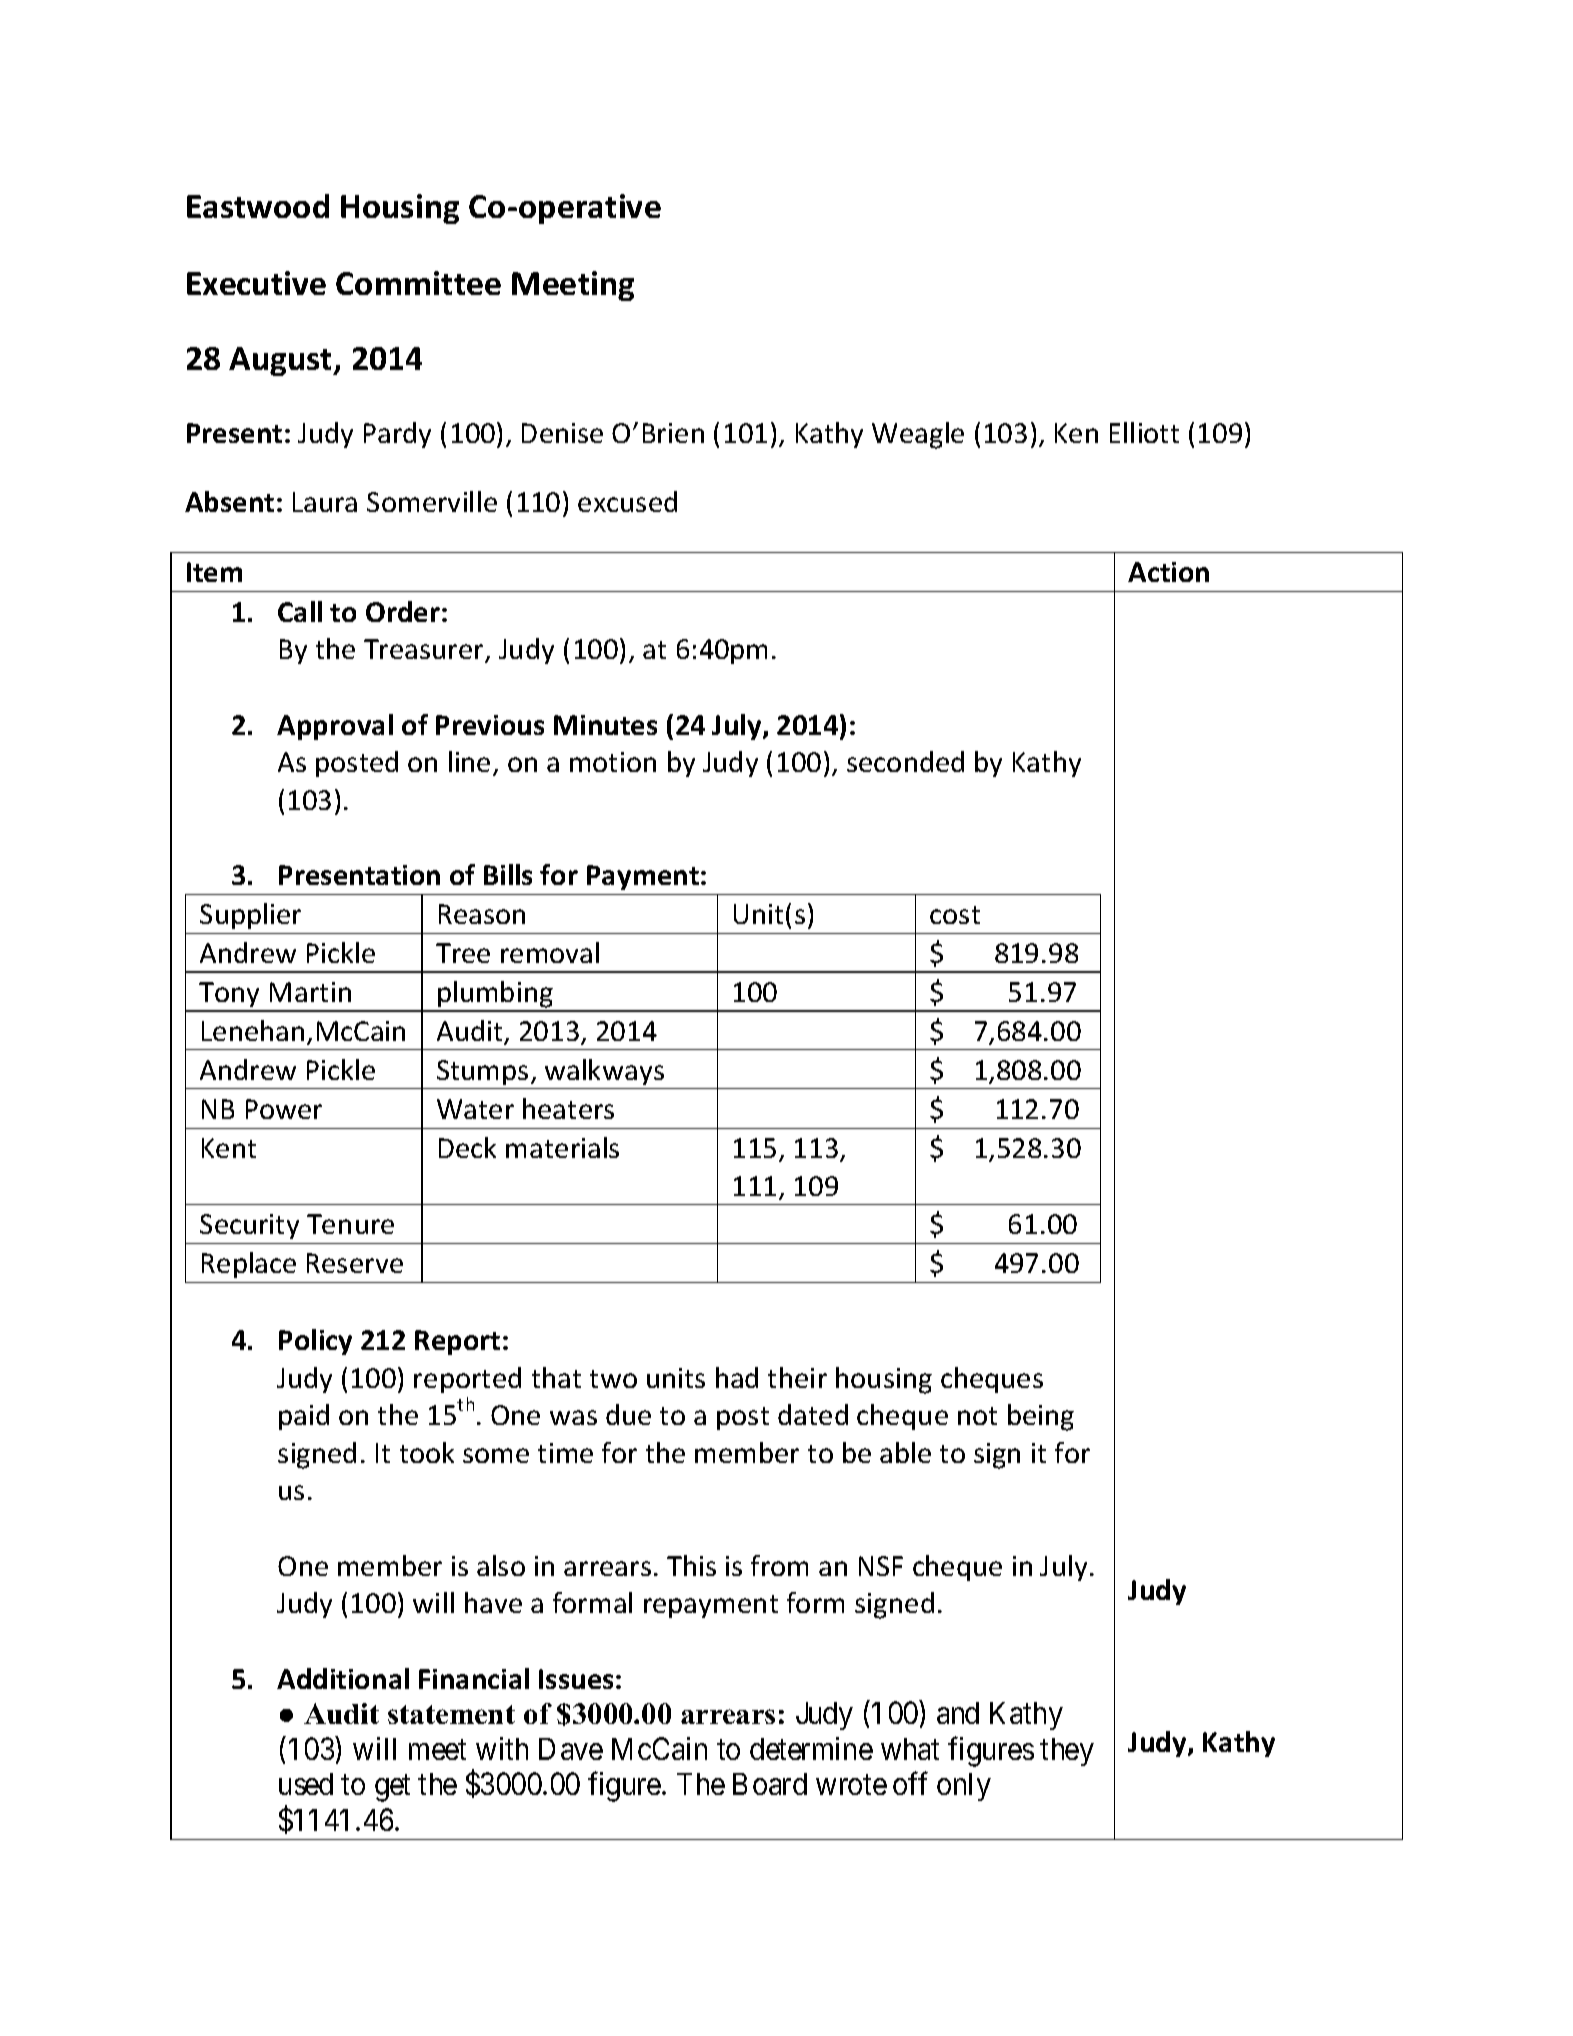 The height and width of the page is (2036, 1573). What do you see at coordinates (256, 283) in the page?
I see `Executive` at bounding box center [256, 283].
